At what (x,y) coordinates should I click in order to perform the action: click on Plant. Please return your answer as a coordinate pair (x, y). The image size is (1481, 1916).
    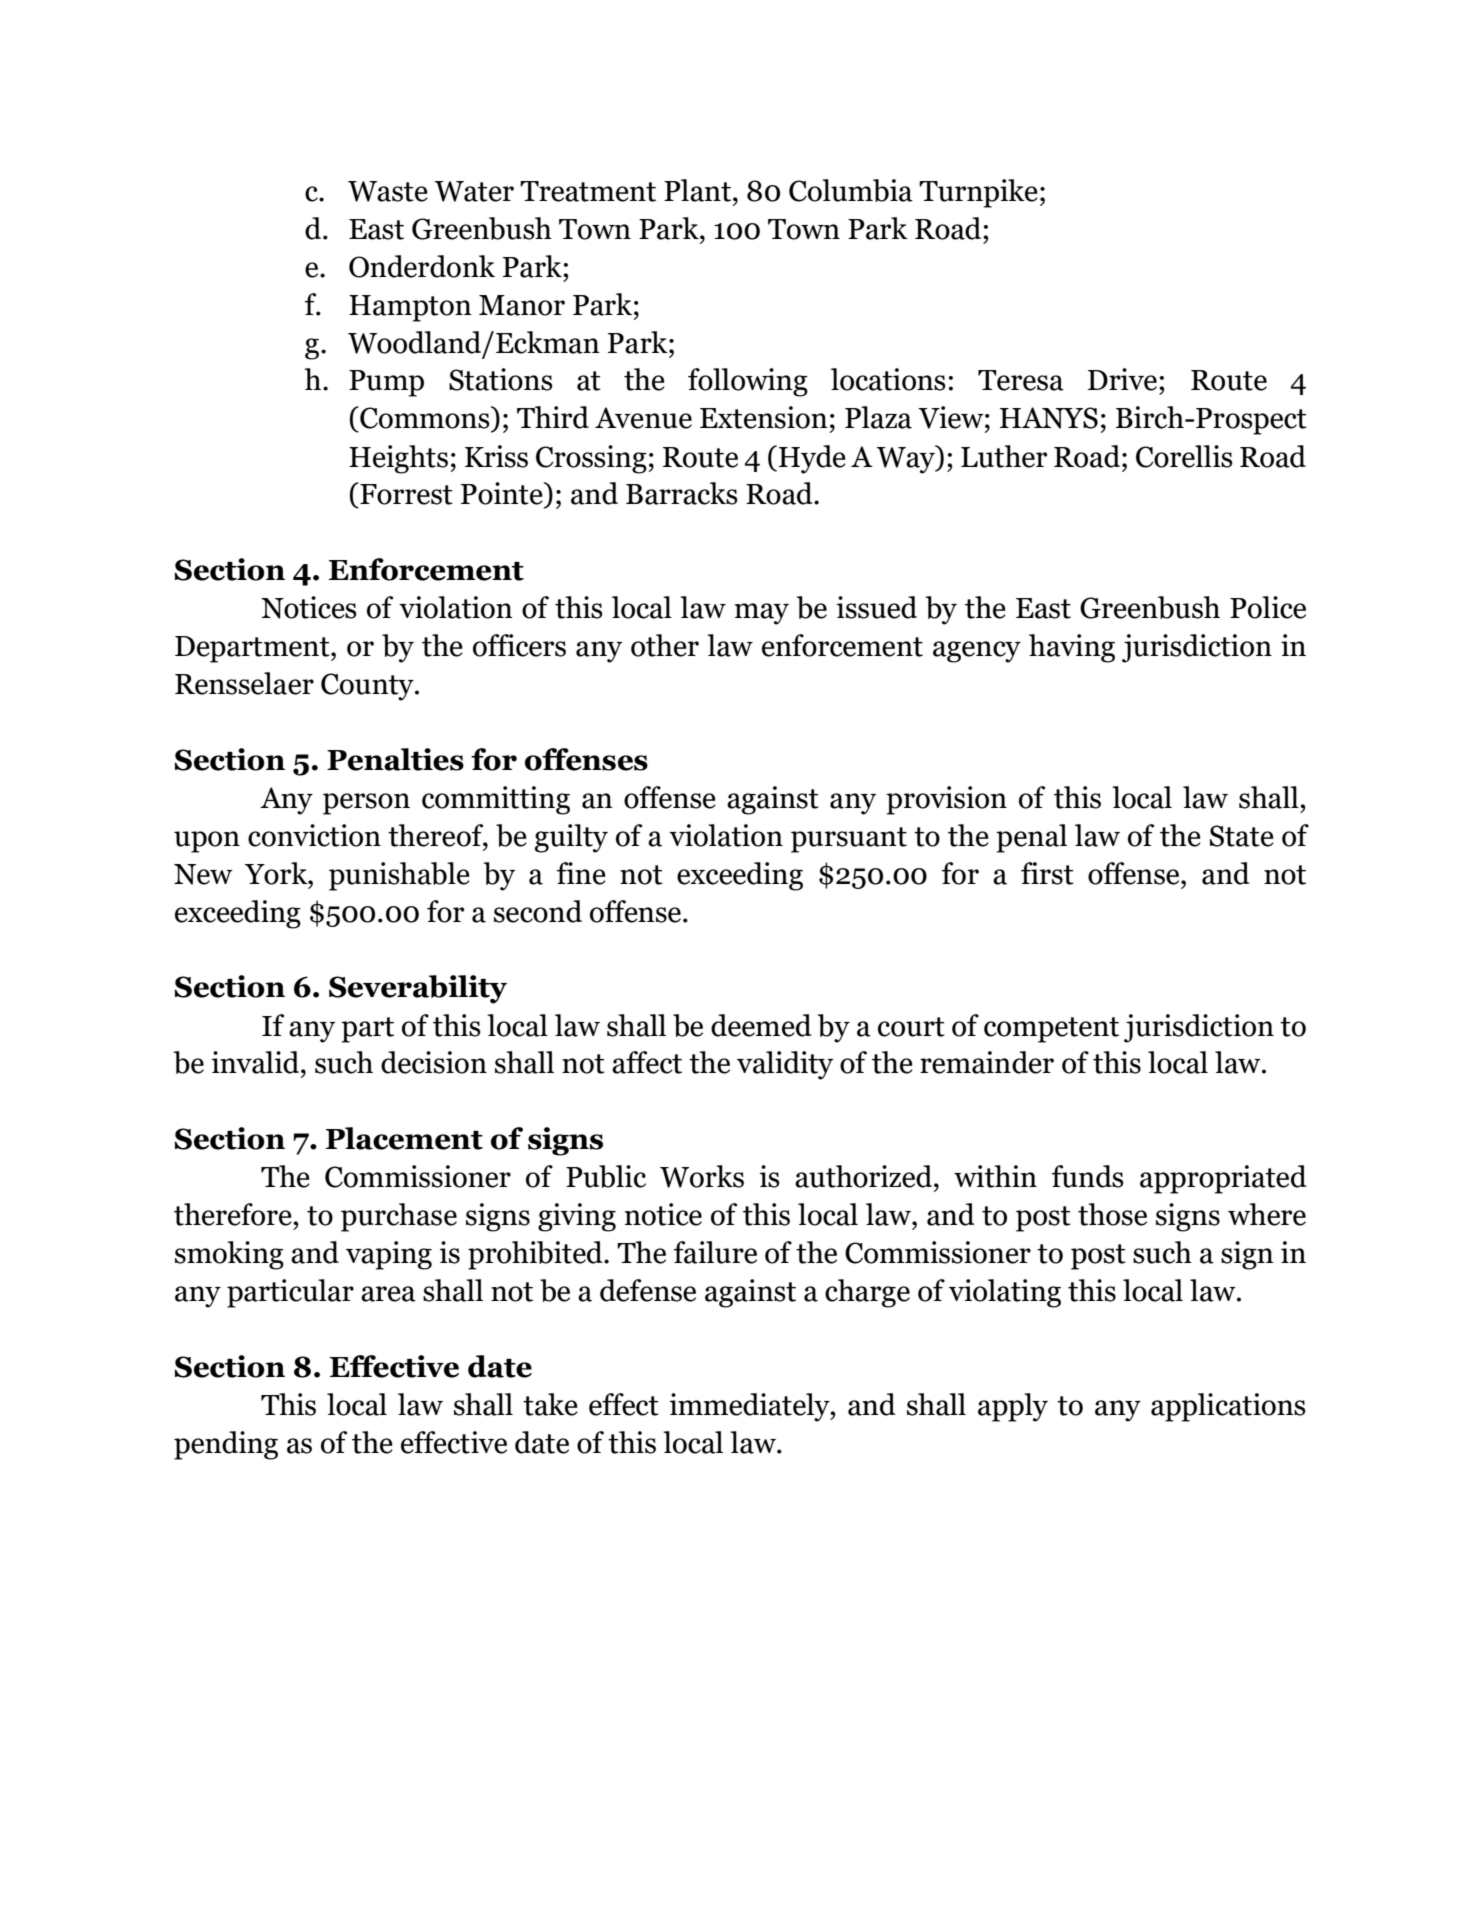
    Looking at the image, I should click on (697, 190).
